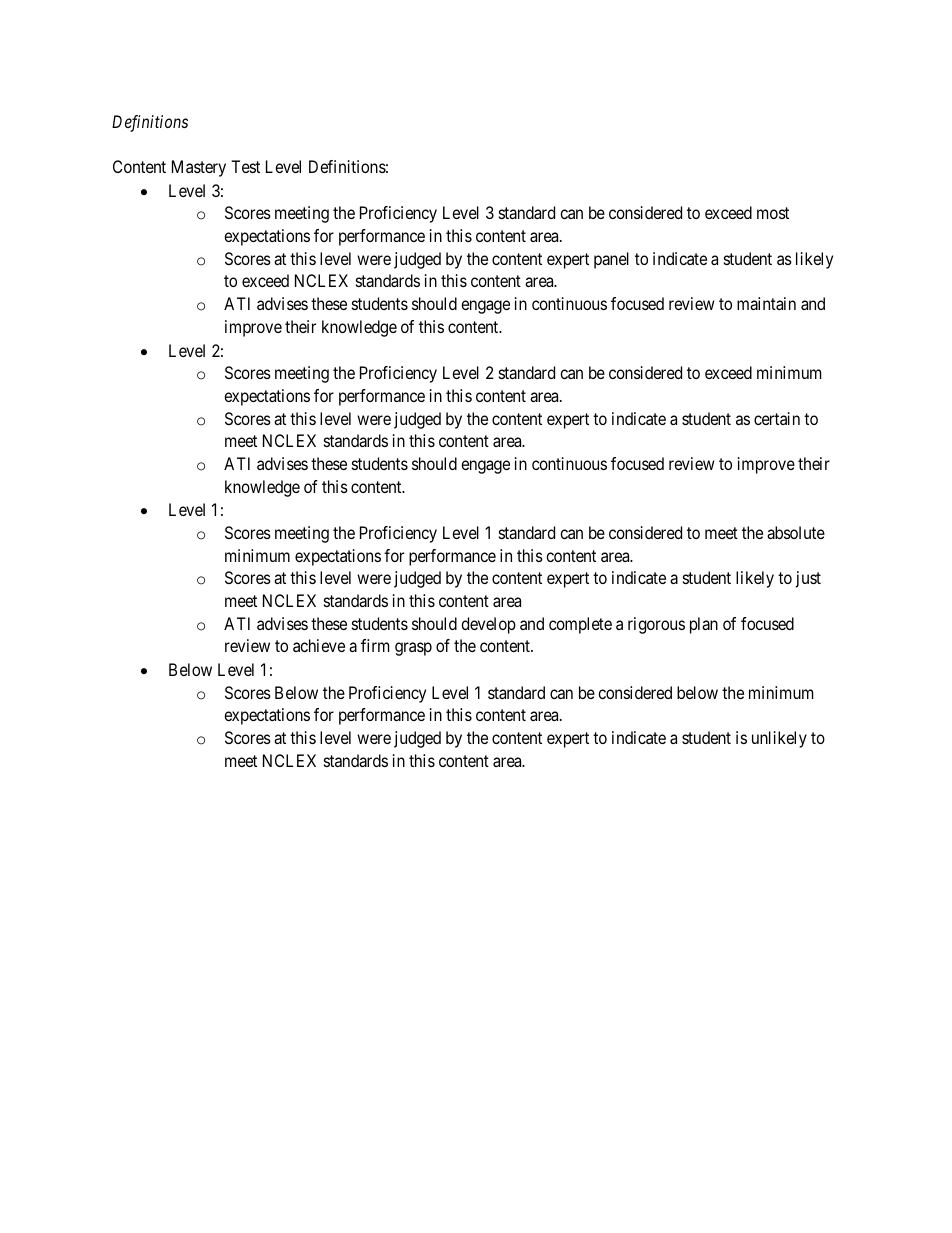 The image size is (952, 1233). Describe the element at coordinates (580, 625) in the screenshot. I see `complete` at that location.
